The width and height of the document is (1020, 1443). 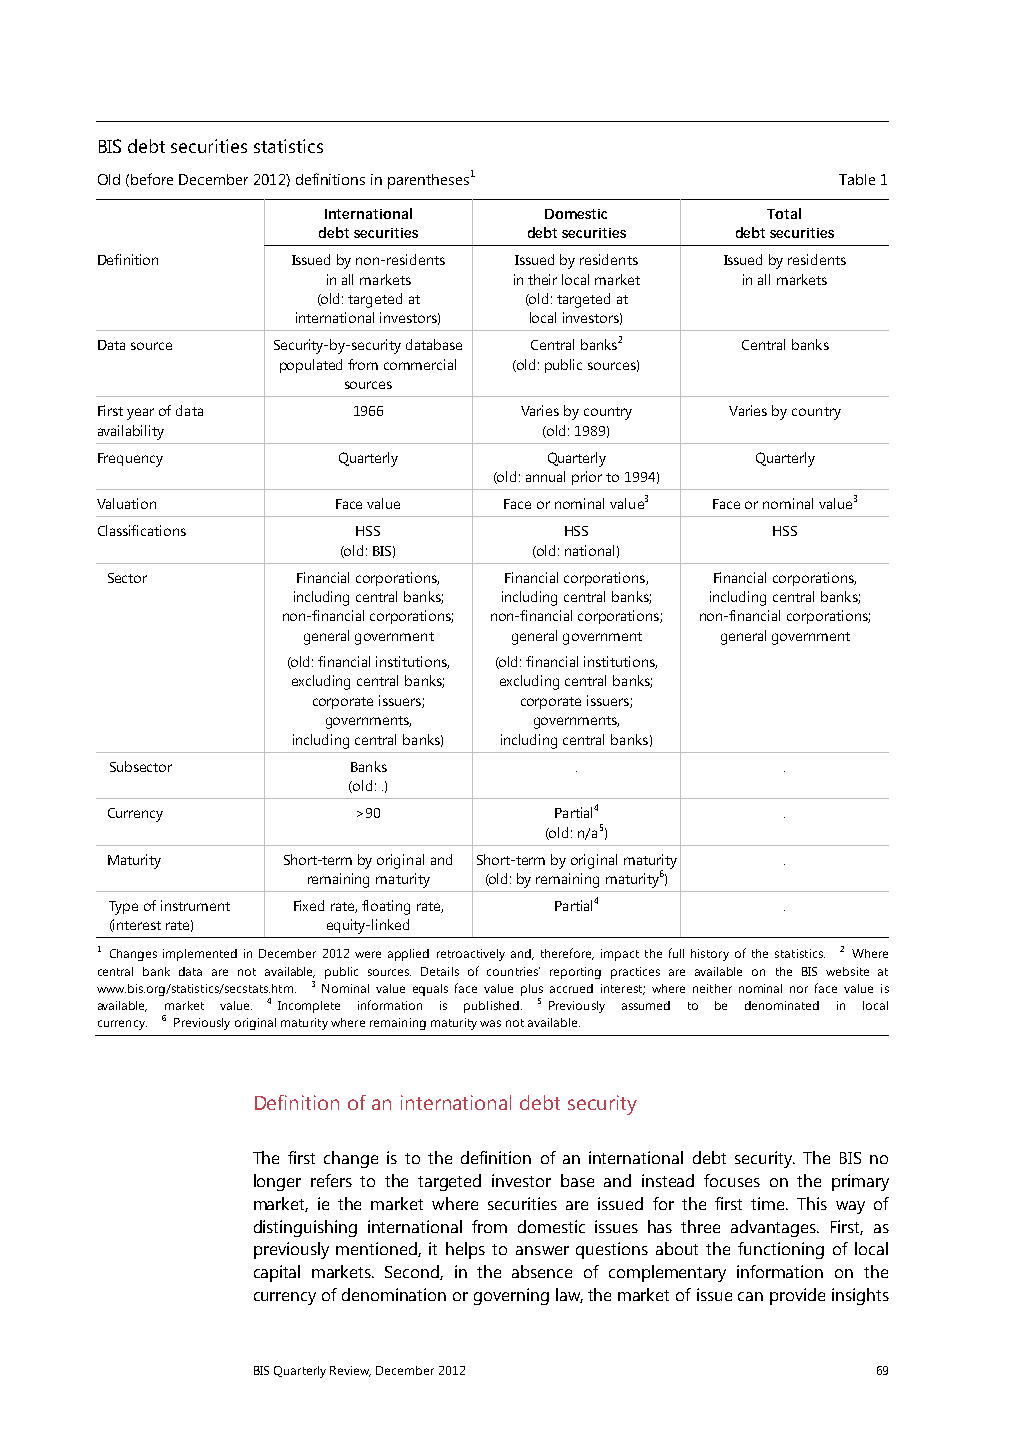 What do you see at coordinates (195, 905) in the document?
I see `instrument` at bounding box center [195, 905].
